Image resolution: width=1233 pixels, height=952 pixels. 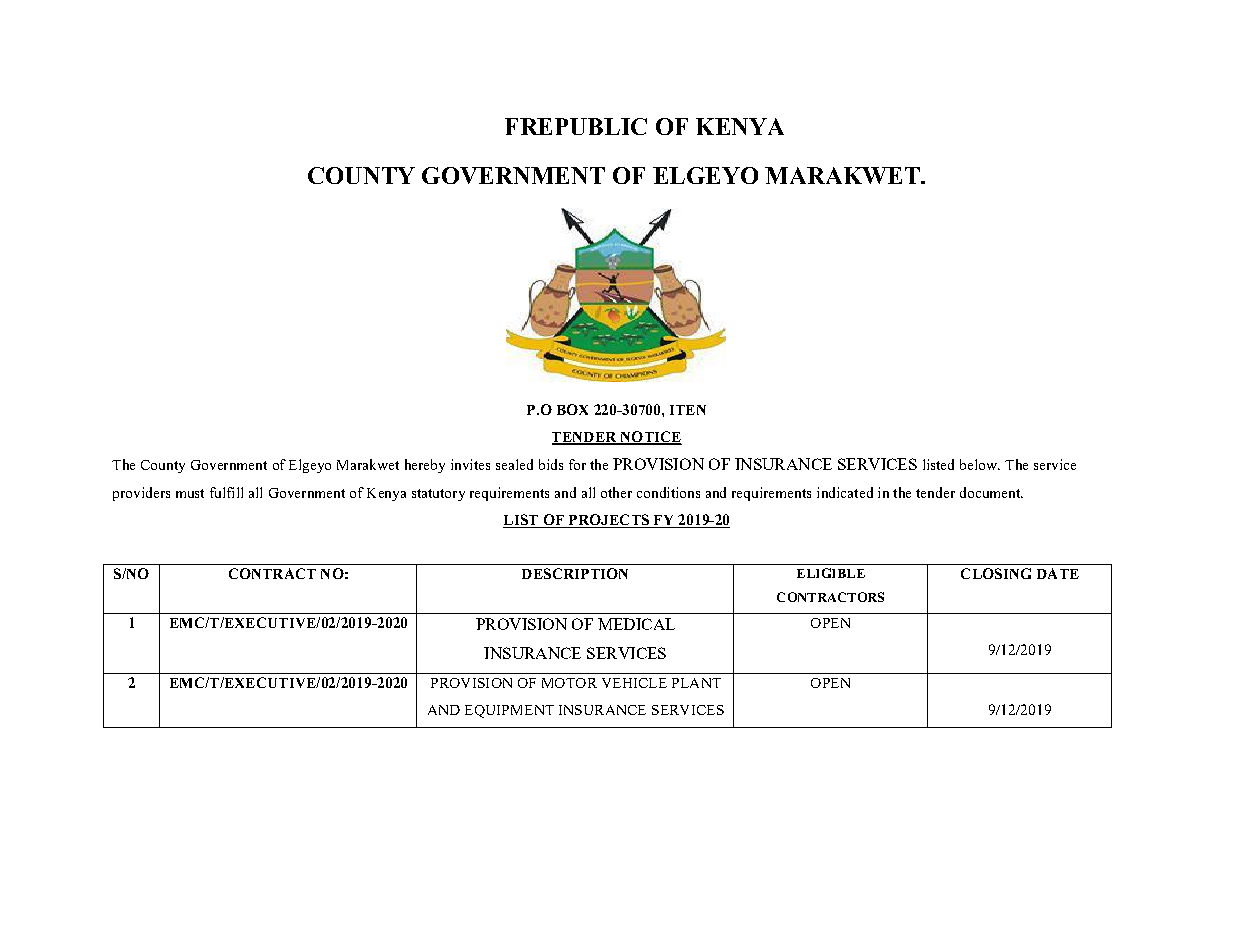 I want to click on CLOSING, so click(x=996, y=573).
